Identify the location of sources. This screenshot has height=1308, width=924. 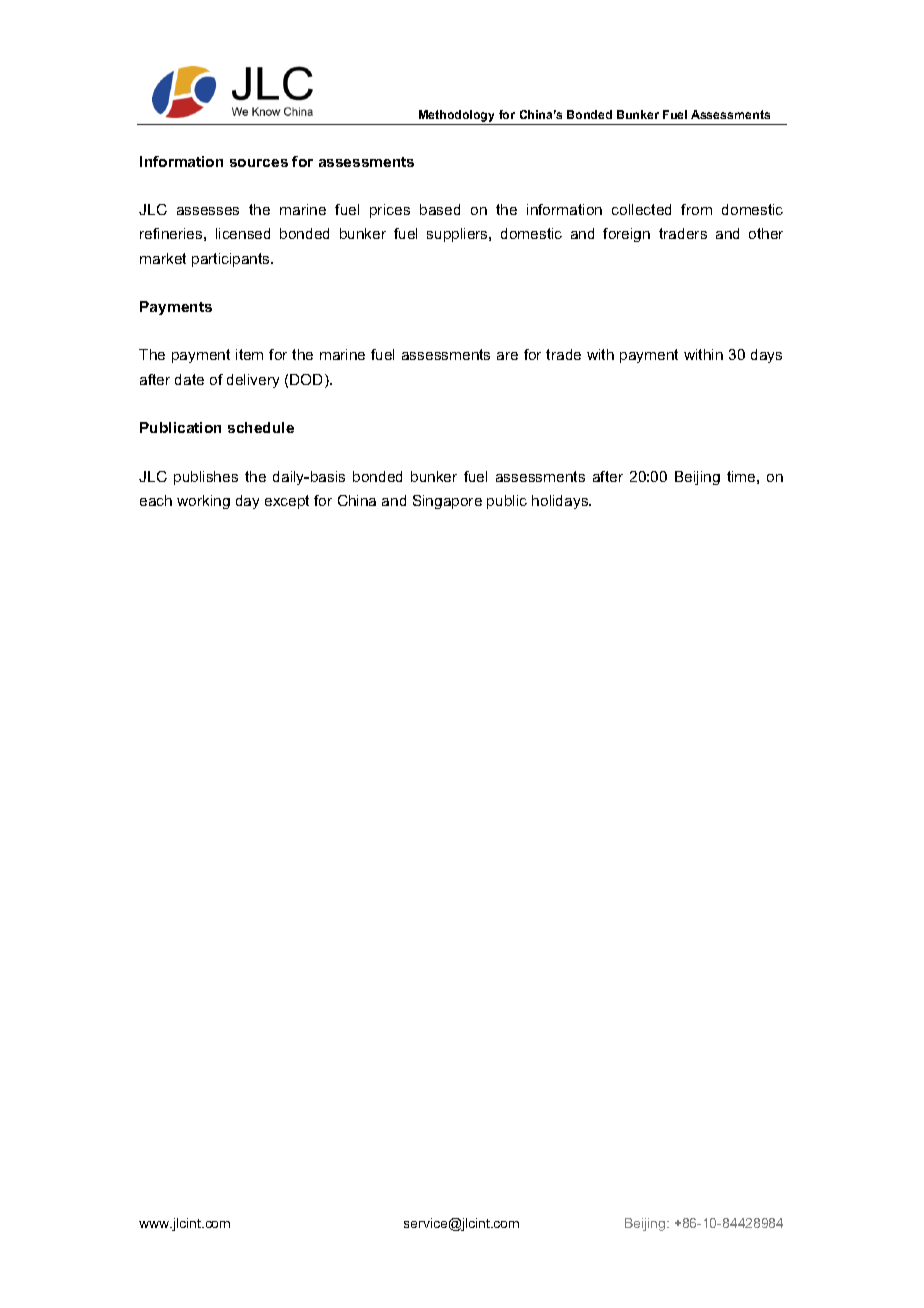
(259, 163).
